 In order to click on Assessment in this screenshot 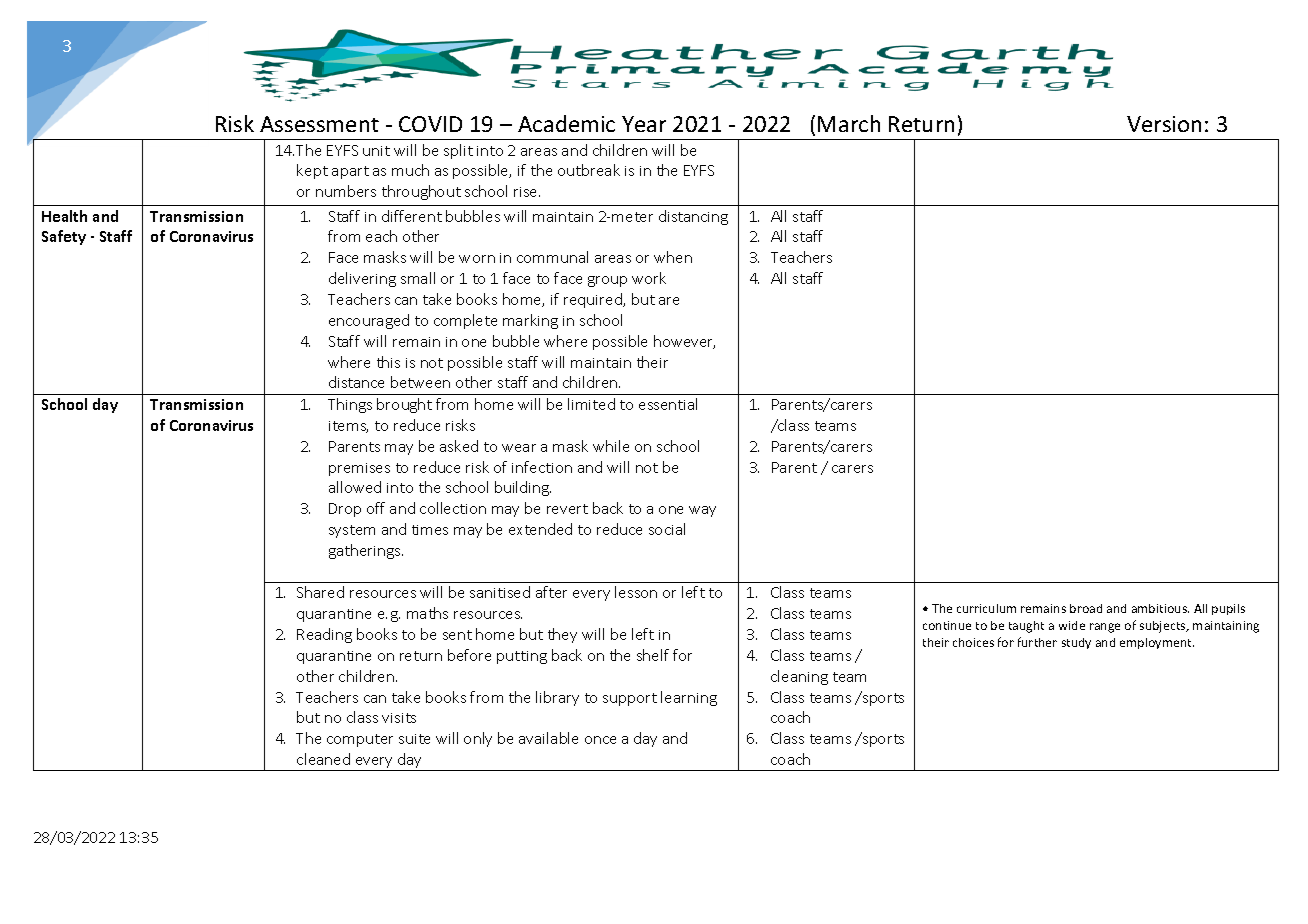, I will do `click(319, 124)`.
